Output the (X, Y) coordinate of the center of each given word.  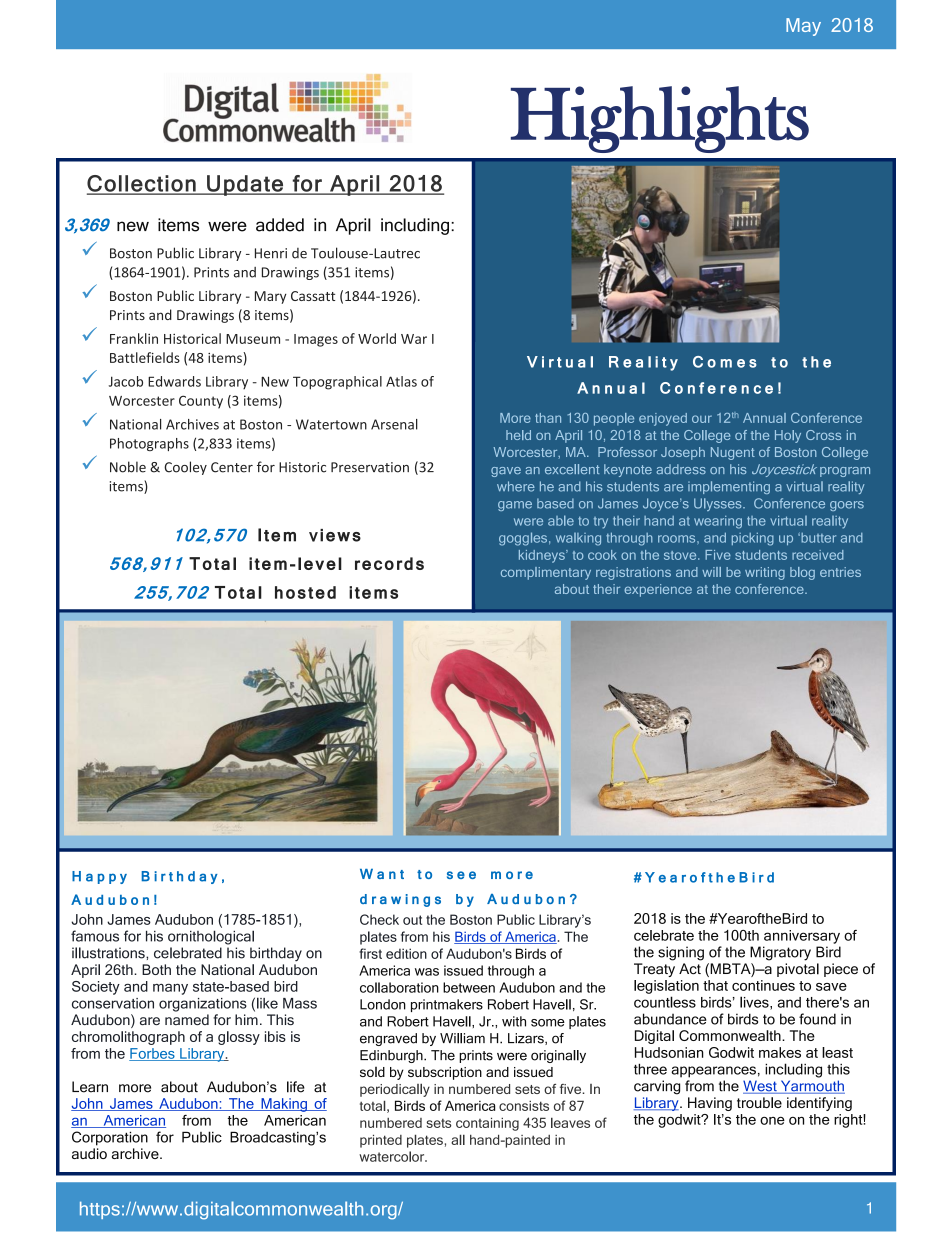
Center (232, 467)
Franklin (134, 338)
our (702, 419)
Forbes (153, 1054)
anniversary (802, 937)
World (377, 338)
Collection (142, 184)
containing (487, 1124)
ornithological (211, 937)
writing (765, 573)
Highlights (660, 119)
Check (379, 919)
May (803, 27)
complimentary (546, 573)
